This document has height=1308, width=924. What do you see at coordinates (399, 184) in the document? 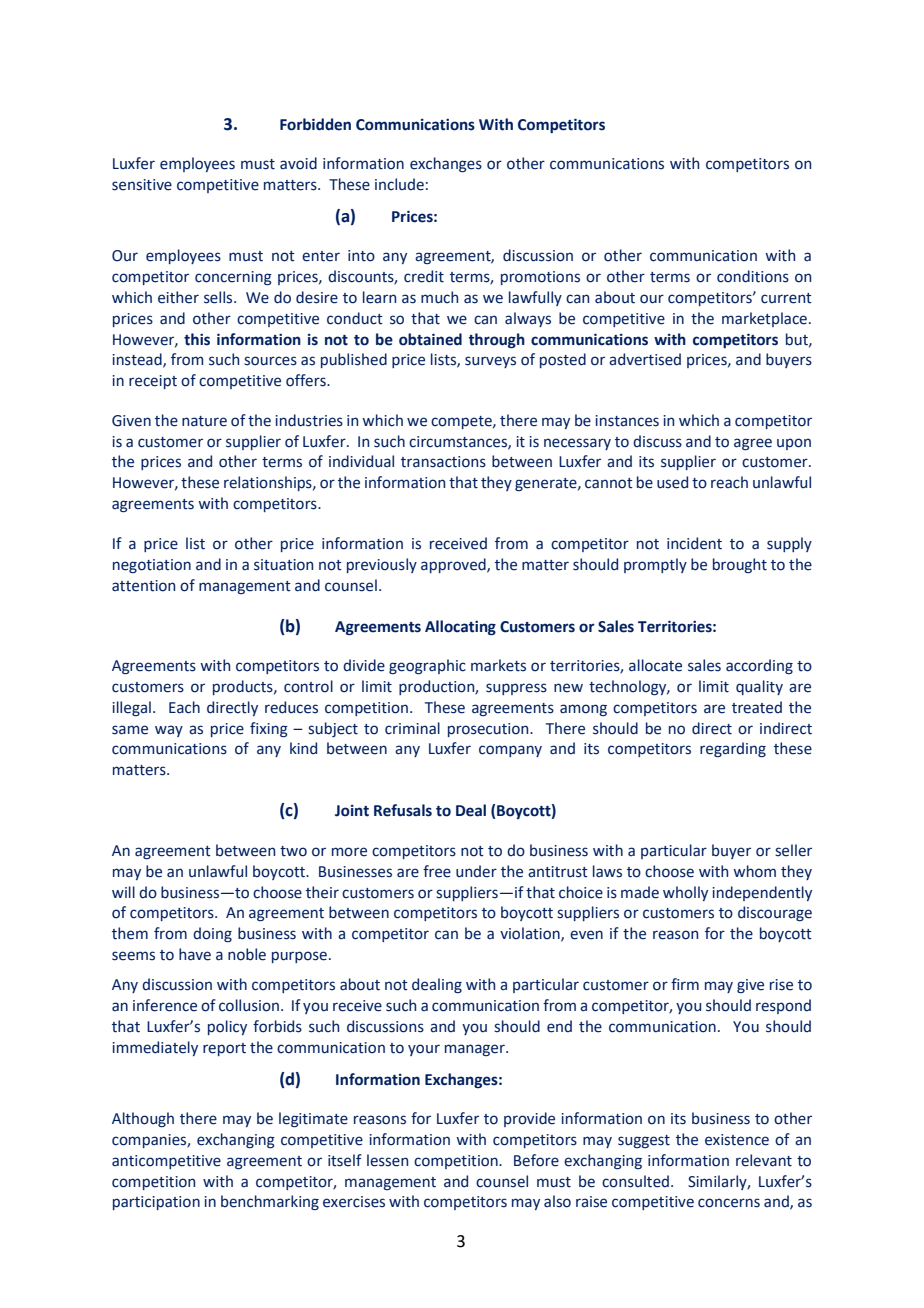
I see `include` at bounding box center [399, 184].
